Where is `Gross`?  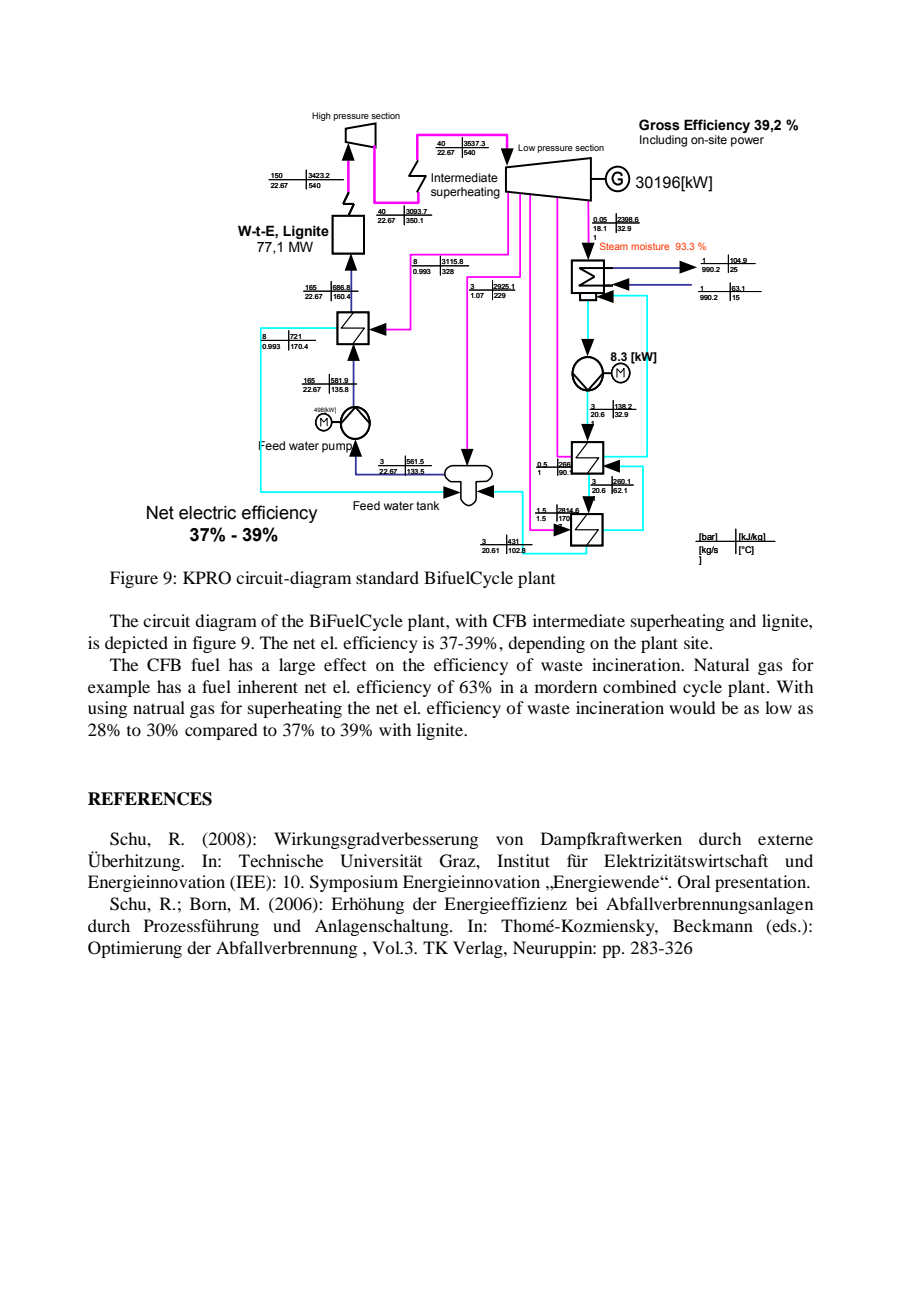
Gross is located at coordinates (659, 125).
